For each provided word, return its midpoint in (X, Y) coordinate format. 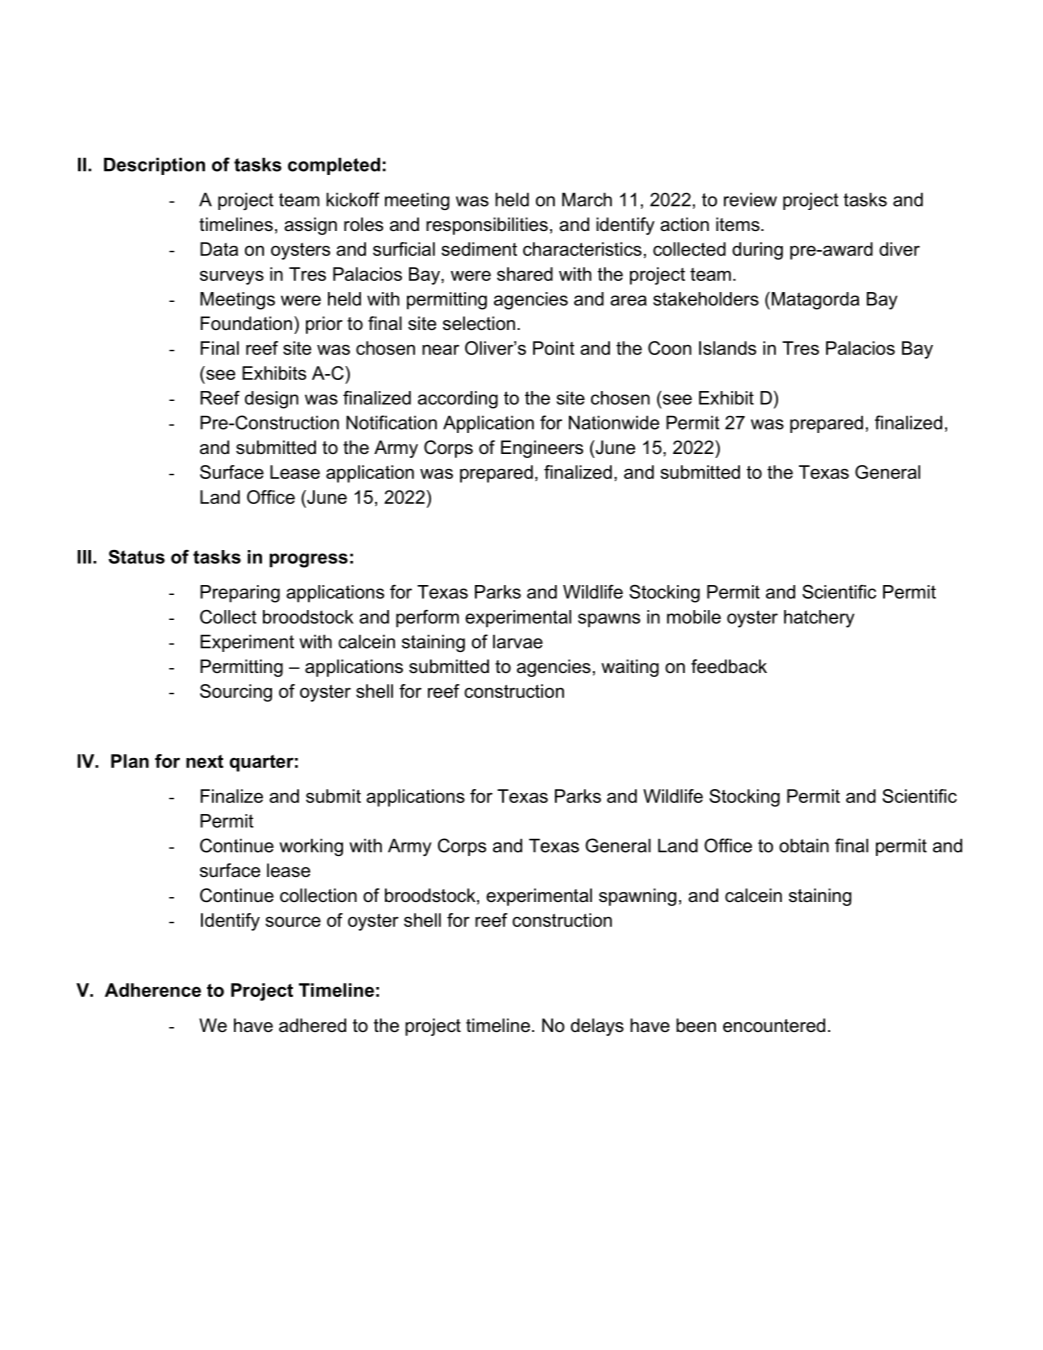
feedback (729, 666)
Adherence (153, 990)
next (204, 761)
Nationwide (614, 422)
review (750, 199)
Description (154, 166)
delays (597, 1027)
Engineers (542, 449)
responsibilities (487, 226)
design (271, 400)
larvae (518, 642)
